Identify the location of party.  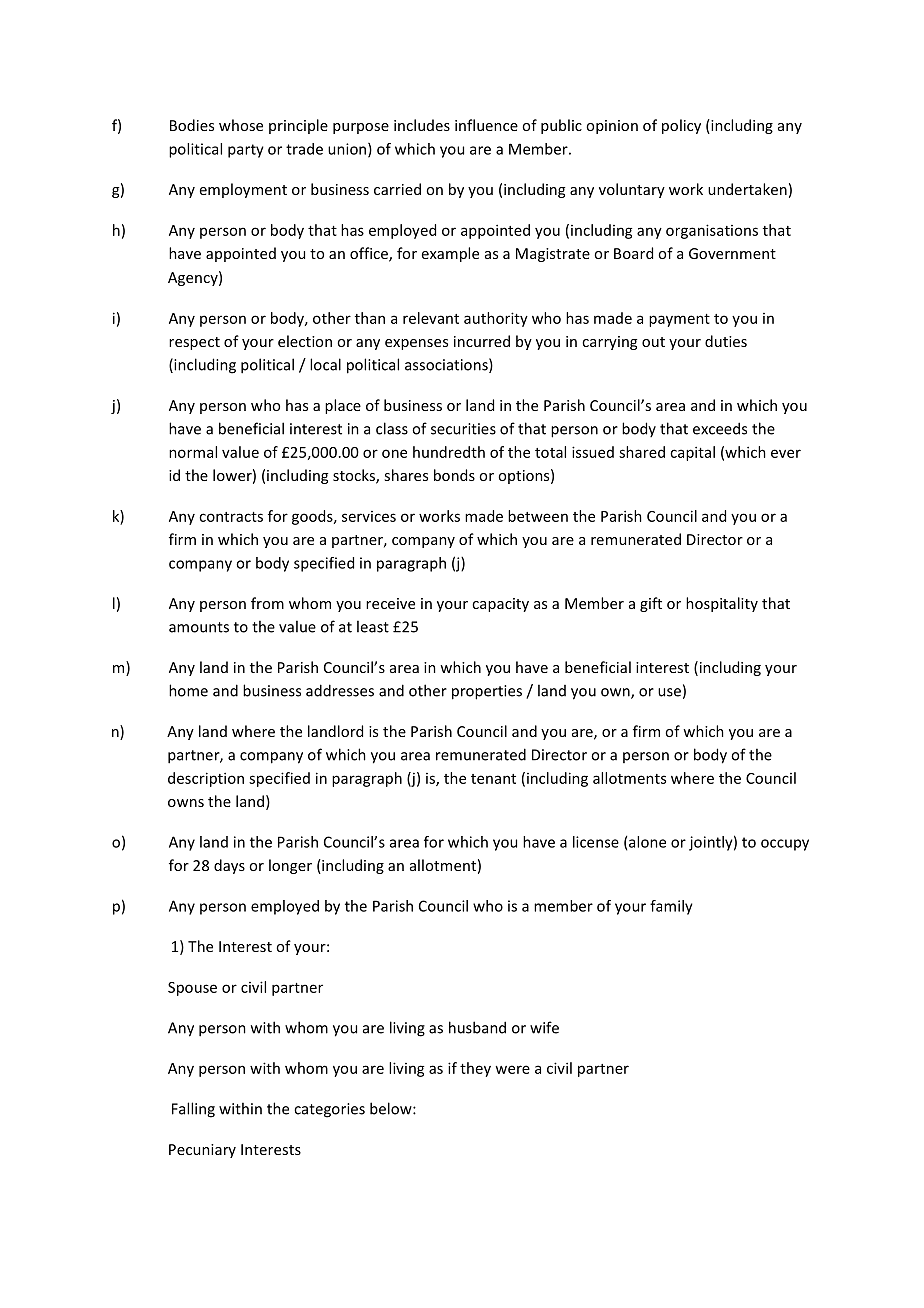
(246, 151).
